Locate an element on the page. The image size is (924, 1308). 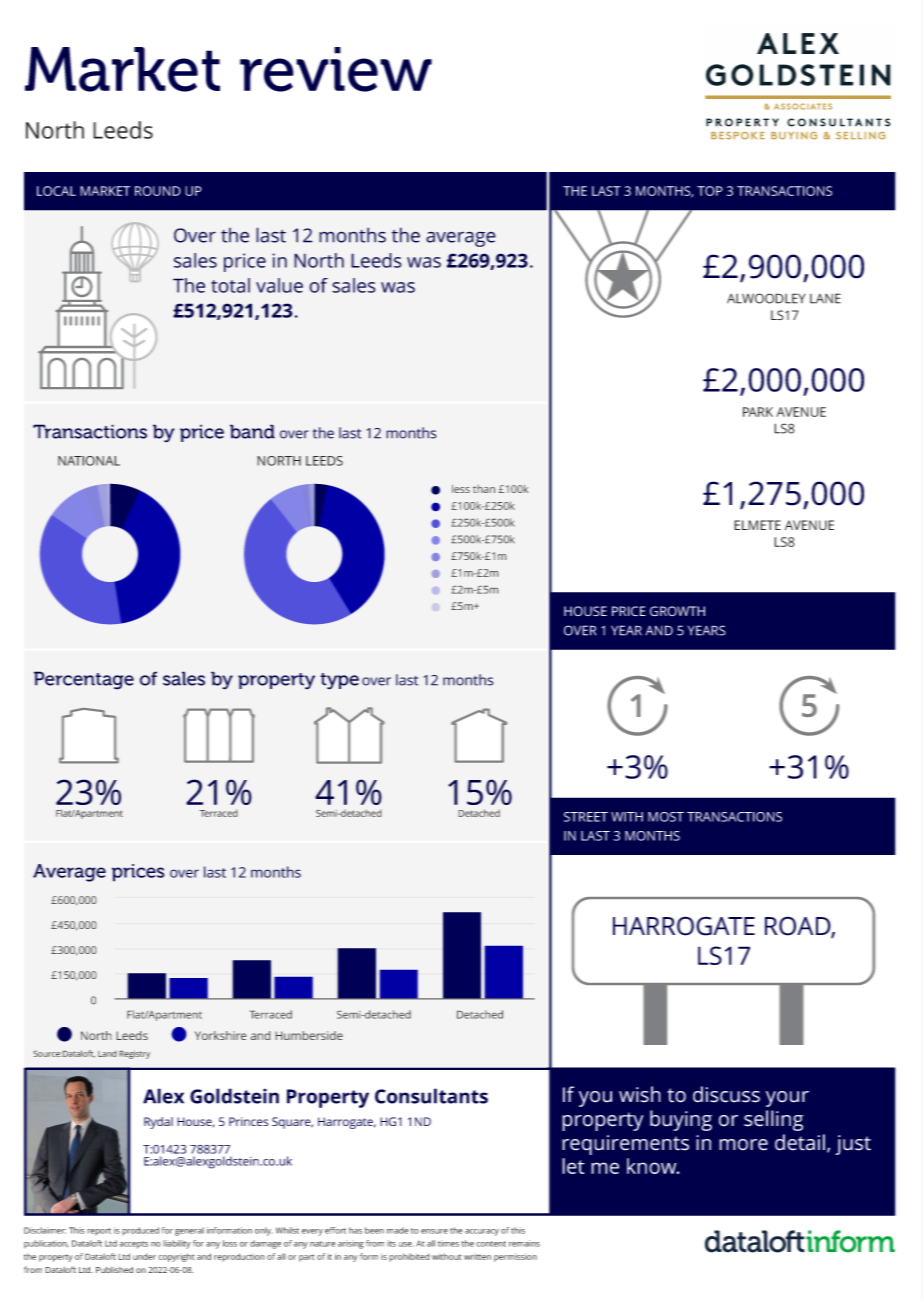
ROUND is located at coordinates (158, 191).
